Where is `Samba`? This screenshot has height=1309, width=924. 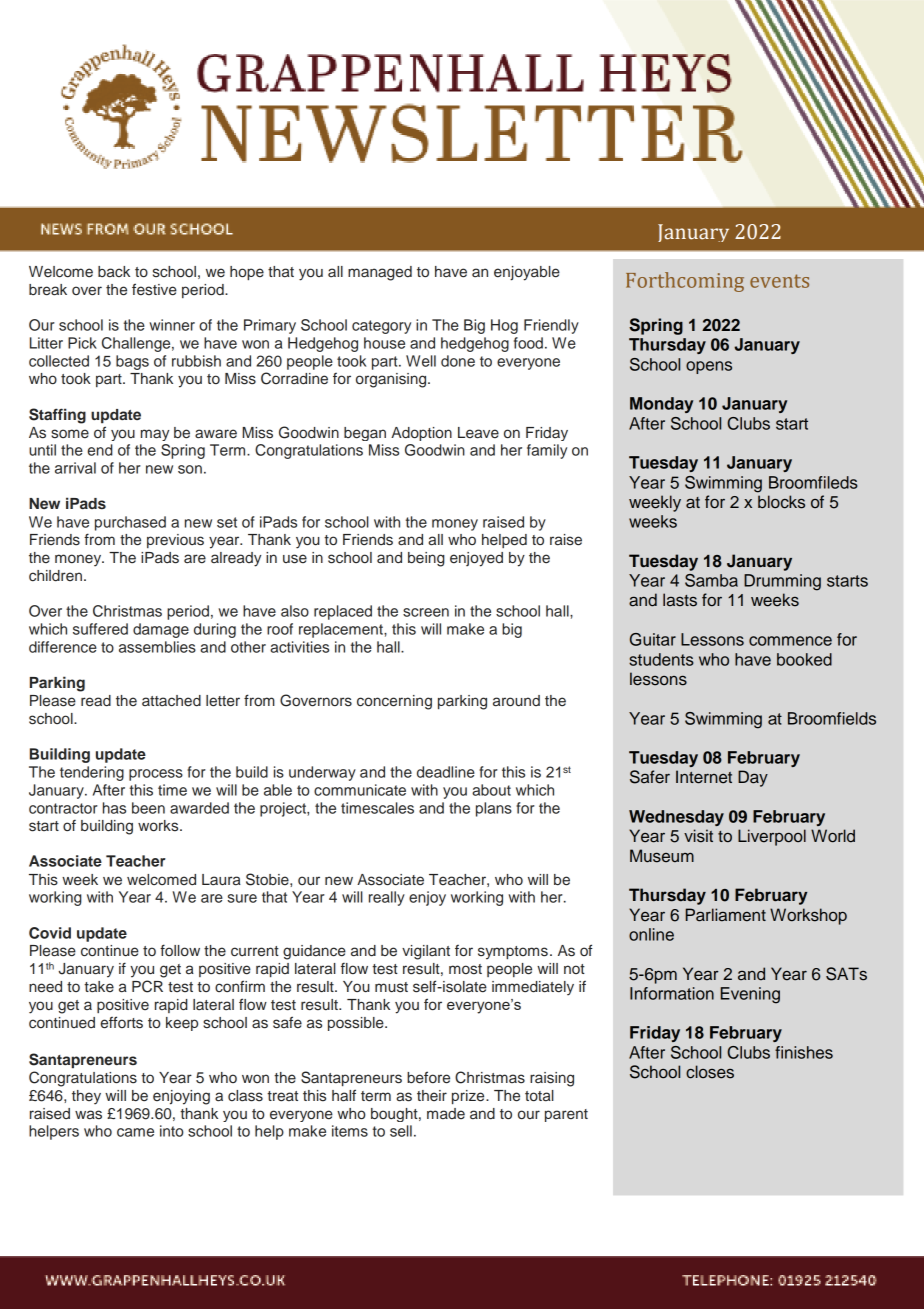
Samba is located at coordinates (711, 580).
